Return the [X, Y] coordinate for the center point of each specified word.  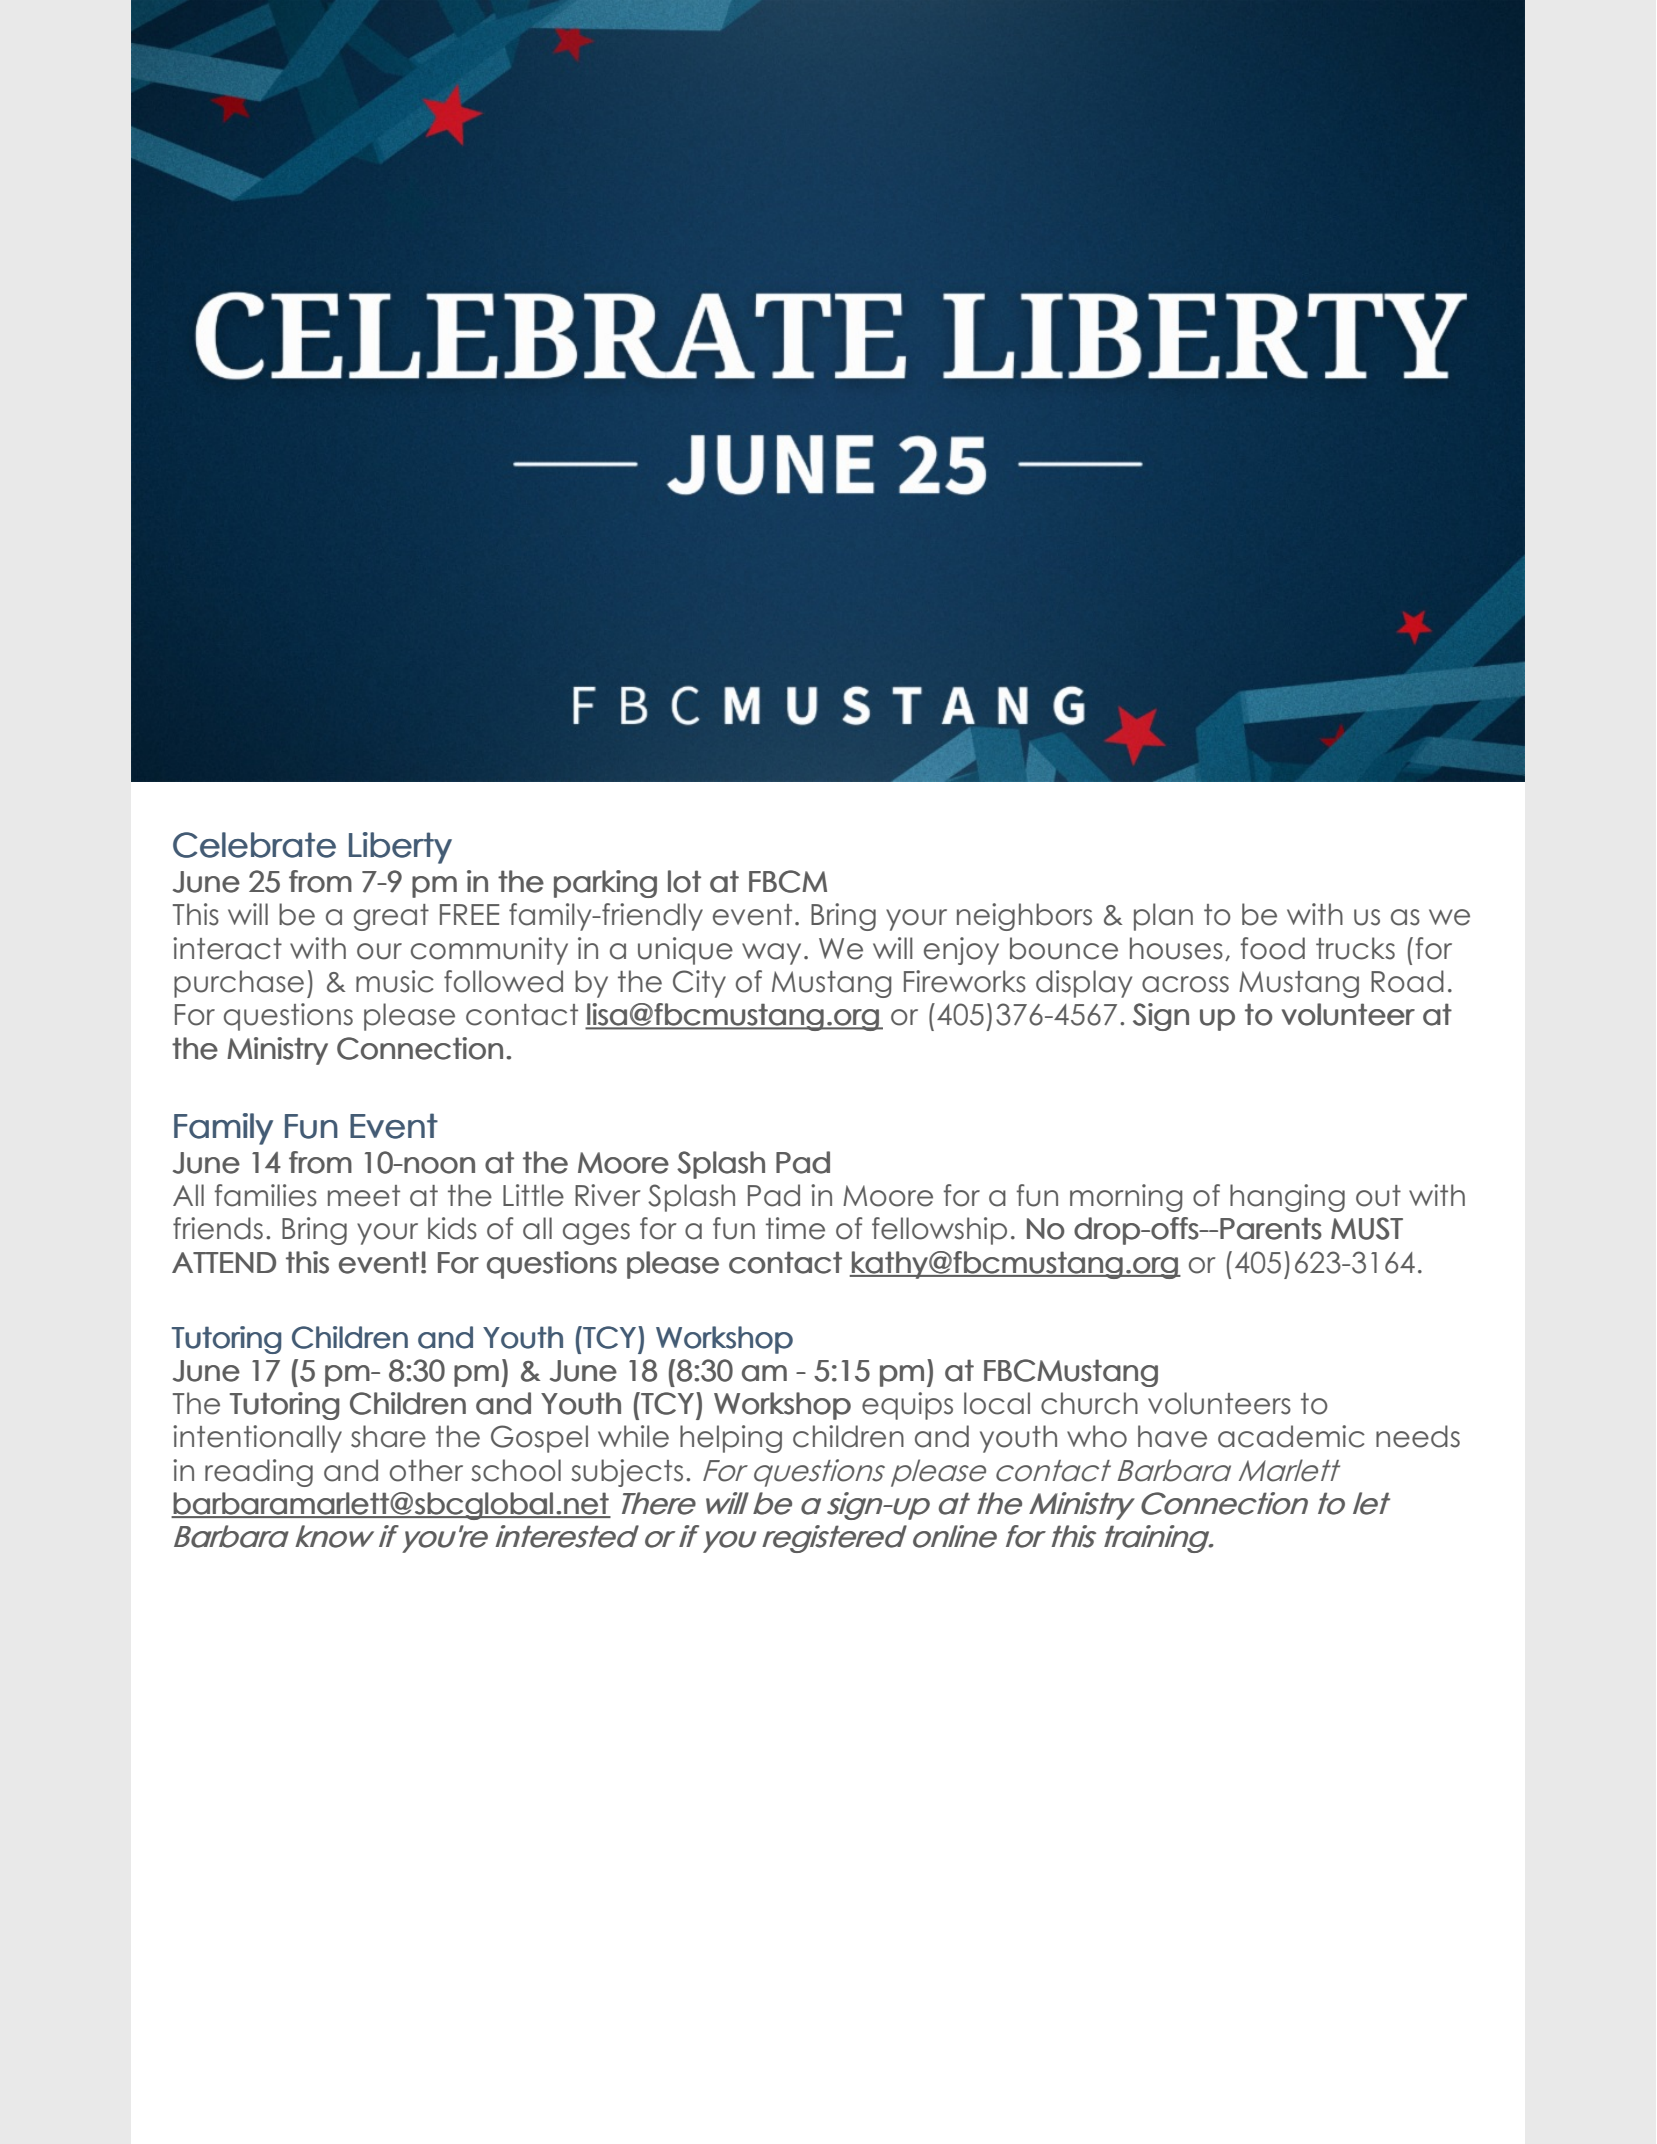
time [795, 1228]
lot [684, 881]
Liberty [400, 848]
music [395, 981]
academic [1291, 1436]
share [388, 1436]
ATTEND [224, 1262]
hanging [1287, 1198]
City [699, 984]
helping [731, 1439]
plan [1163, 917]
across [1185, 984]
